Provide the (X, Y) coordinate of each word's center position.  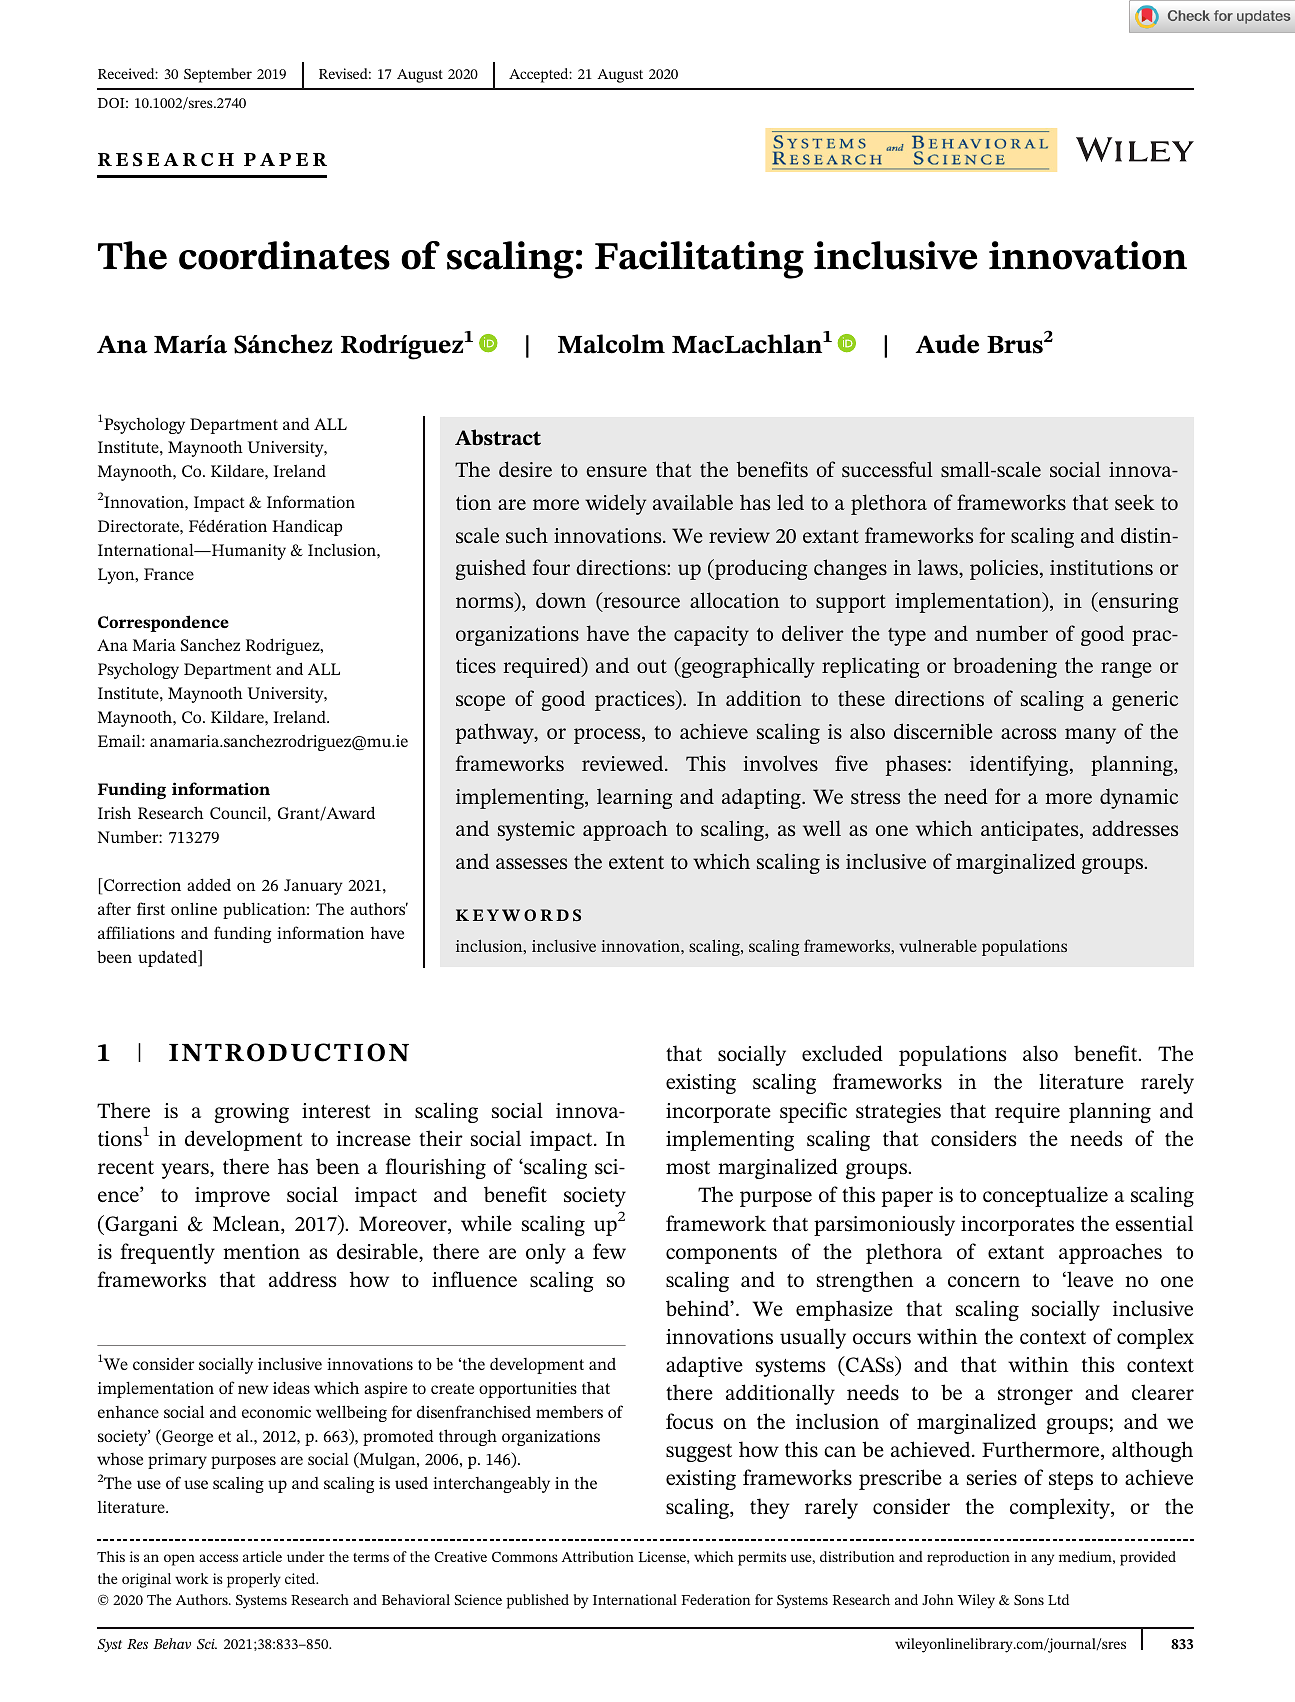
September (218, 75)
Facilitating (699, 260)
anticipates (1031, 831)
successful (887, 469)
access (218, 1558)
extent (636, 862)
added (209, 884)
